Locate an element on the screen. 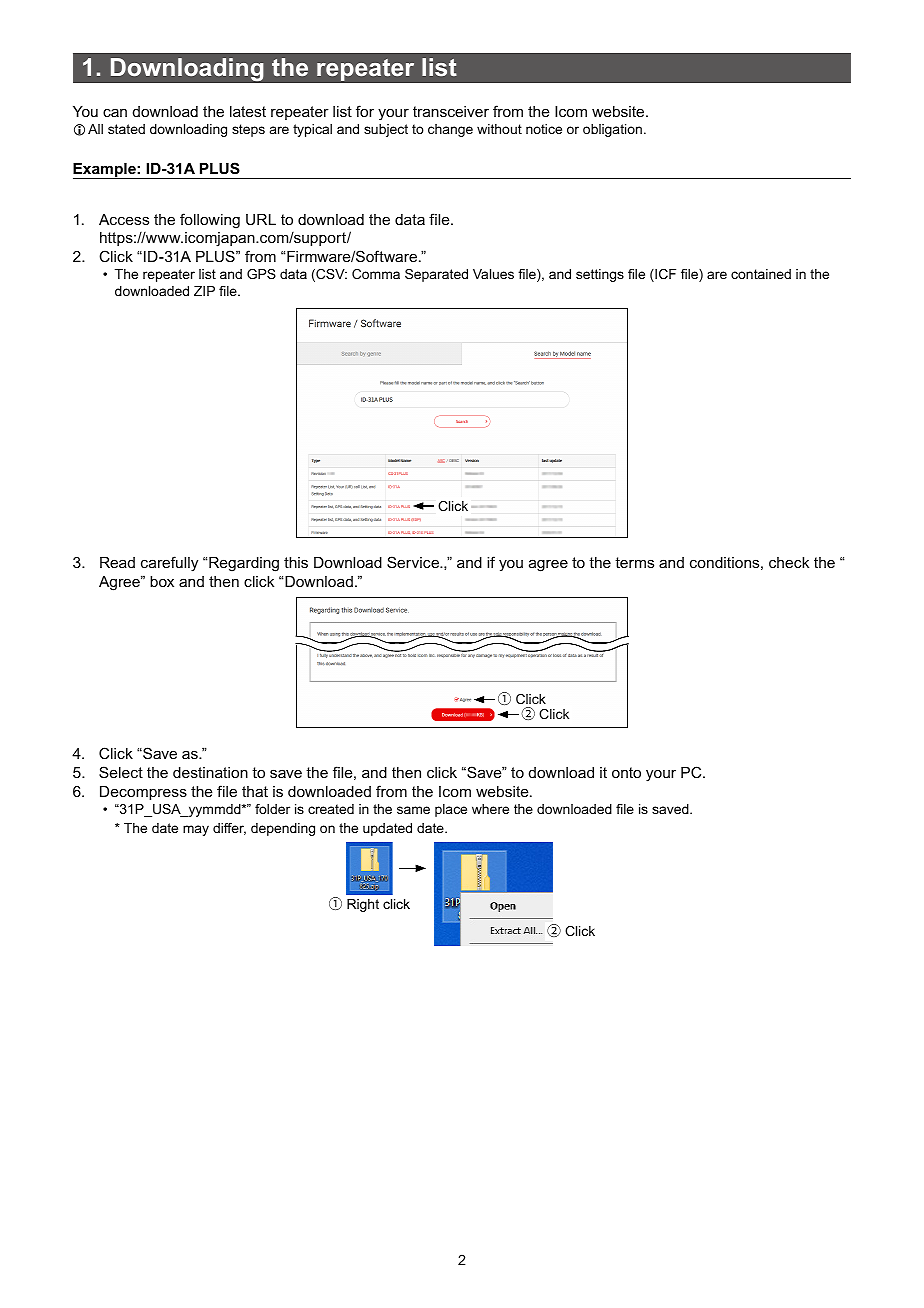 This screenshot has width=924, height=1308. change is located at coordinates (450, 130).
